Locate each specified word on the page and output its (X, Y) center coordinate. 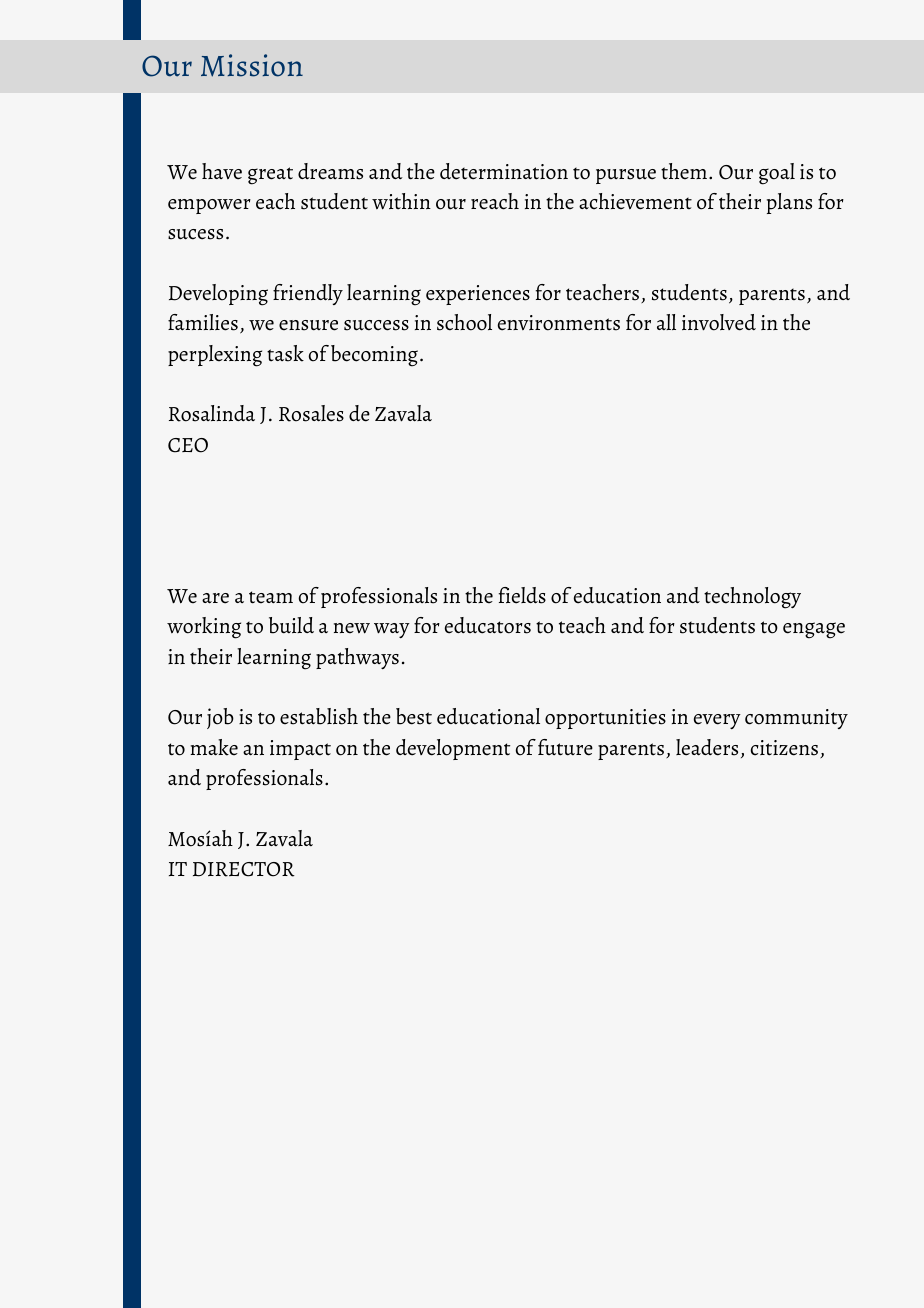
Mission (252, 65)
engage (814, 630)
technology (752, 598)
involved (719, 322)
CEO (188, 445)
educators (488, 625)
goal (777, 174)
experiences (478, 295)
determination (504, 171)
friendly (308, 294)
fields (522, 595)
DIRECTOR (244, 869)
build (291, 625)
